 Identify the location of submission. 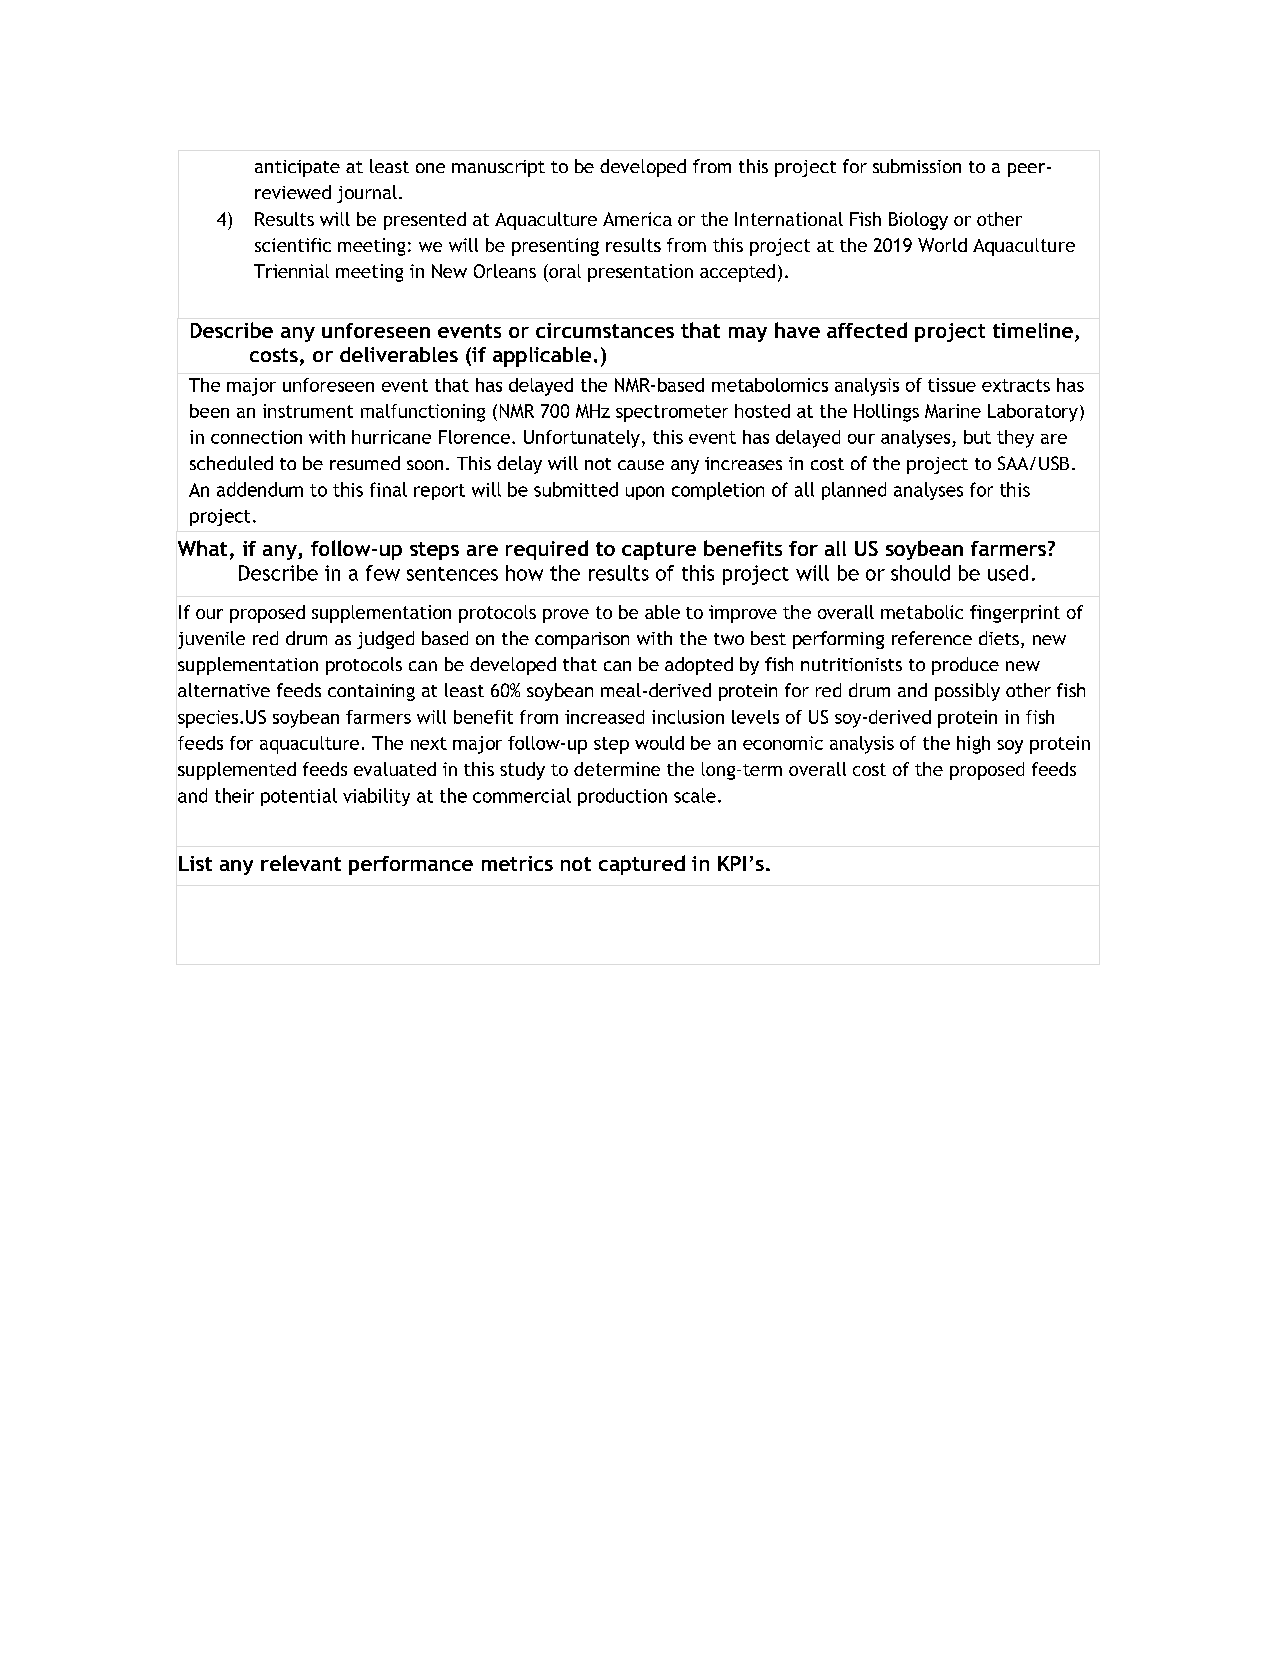
(917, 166).
